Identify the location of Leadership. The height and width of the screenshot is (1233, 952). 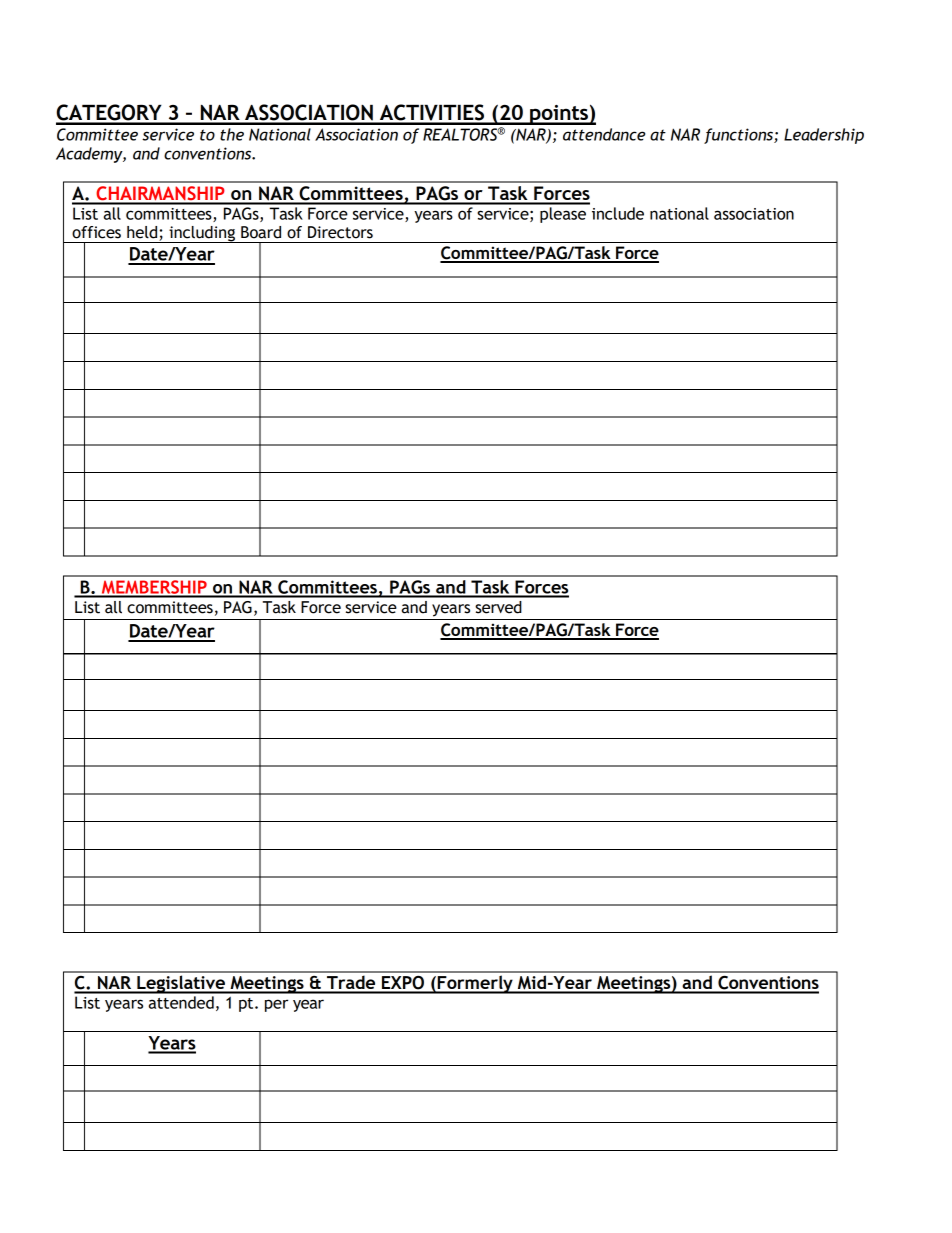
(824, 136).
